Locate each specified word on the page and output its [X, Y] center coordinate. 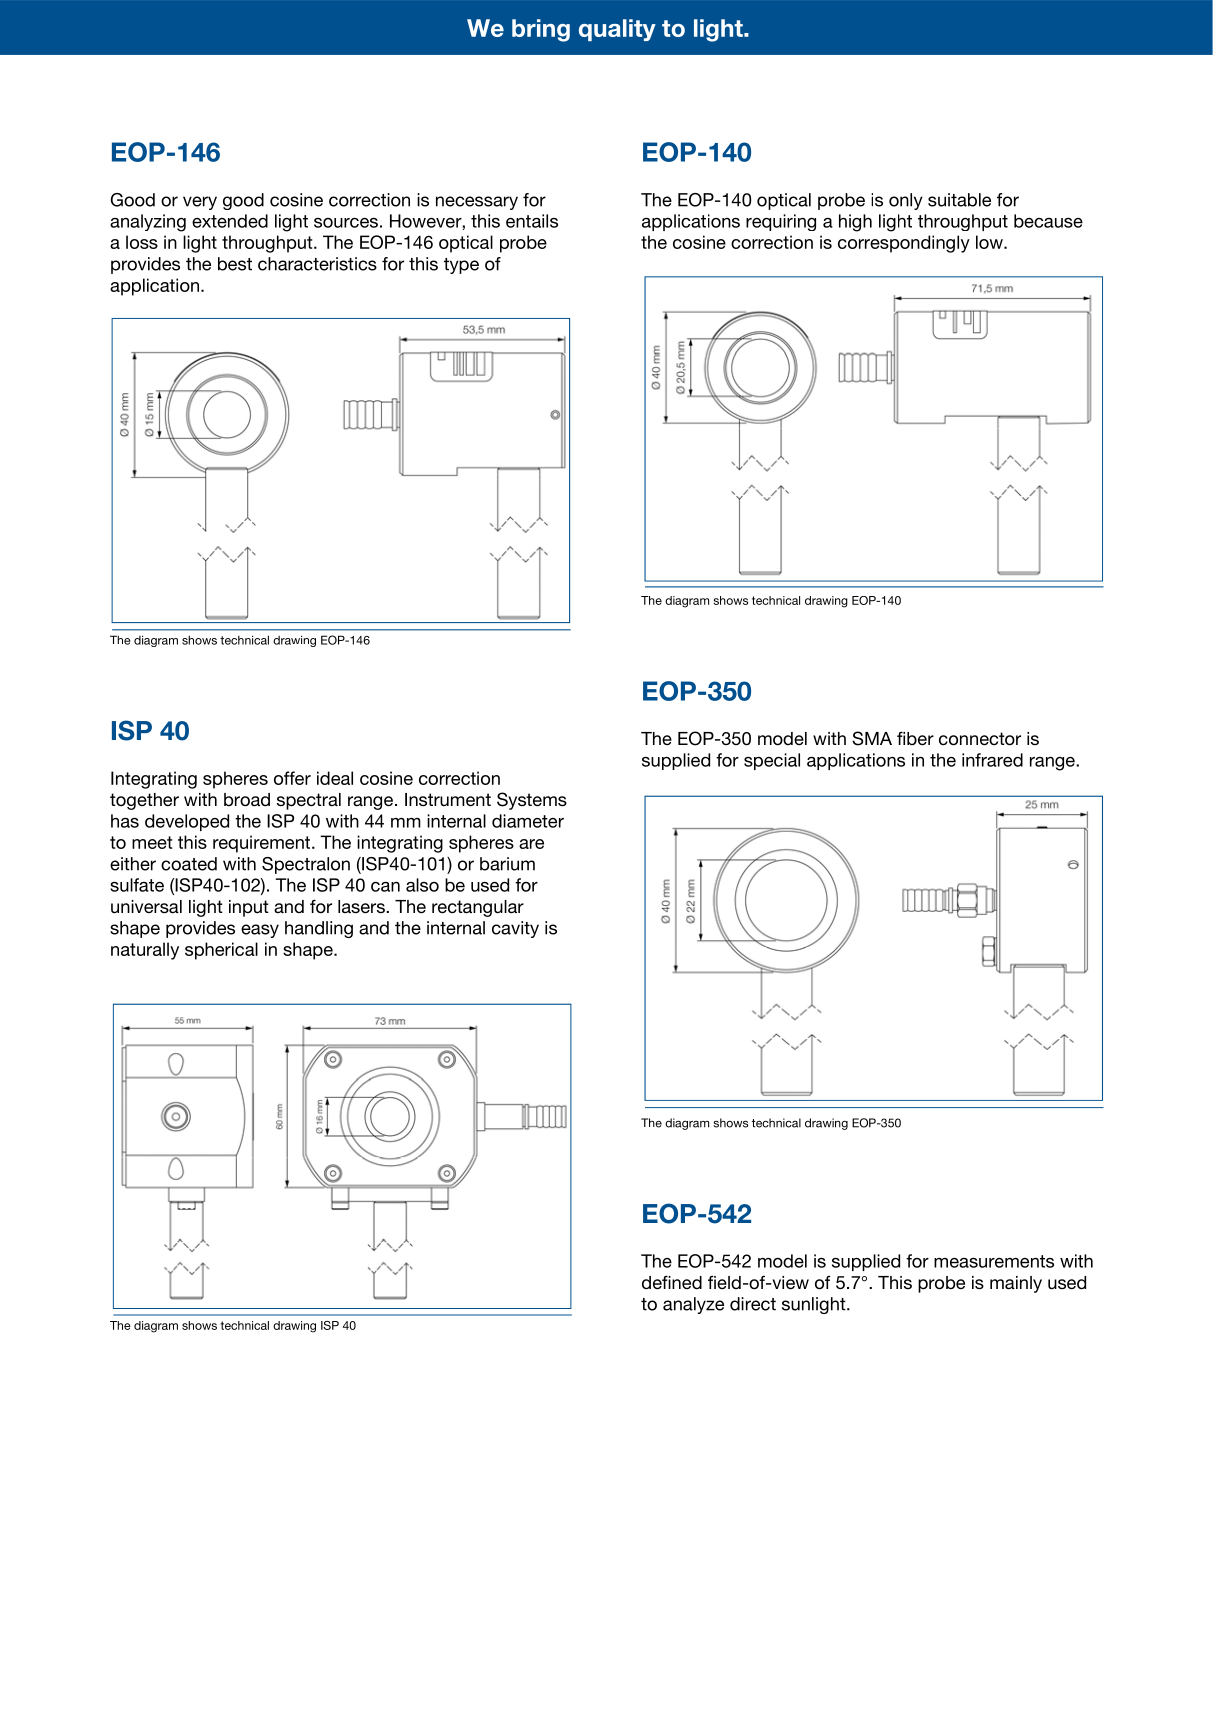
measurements [994, 1261]
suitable [959, 200]
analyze [693, 1305]
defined [672, 1282]
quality [617, 30]
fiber [915, 738]
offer [292, 778]
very [200, 203]
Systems [532, 801]
